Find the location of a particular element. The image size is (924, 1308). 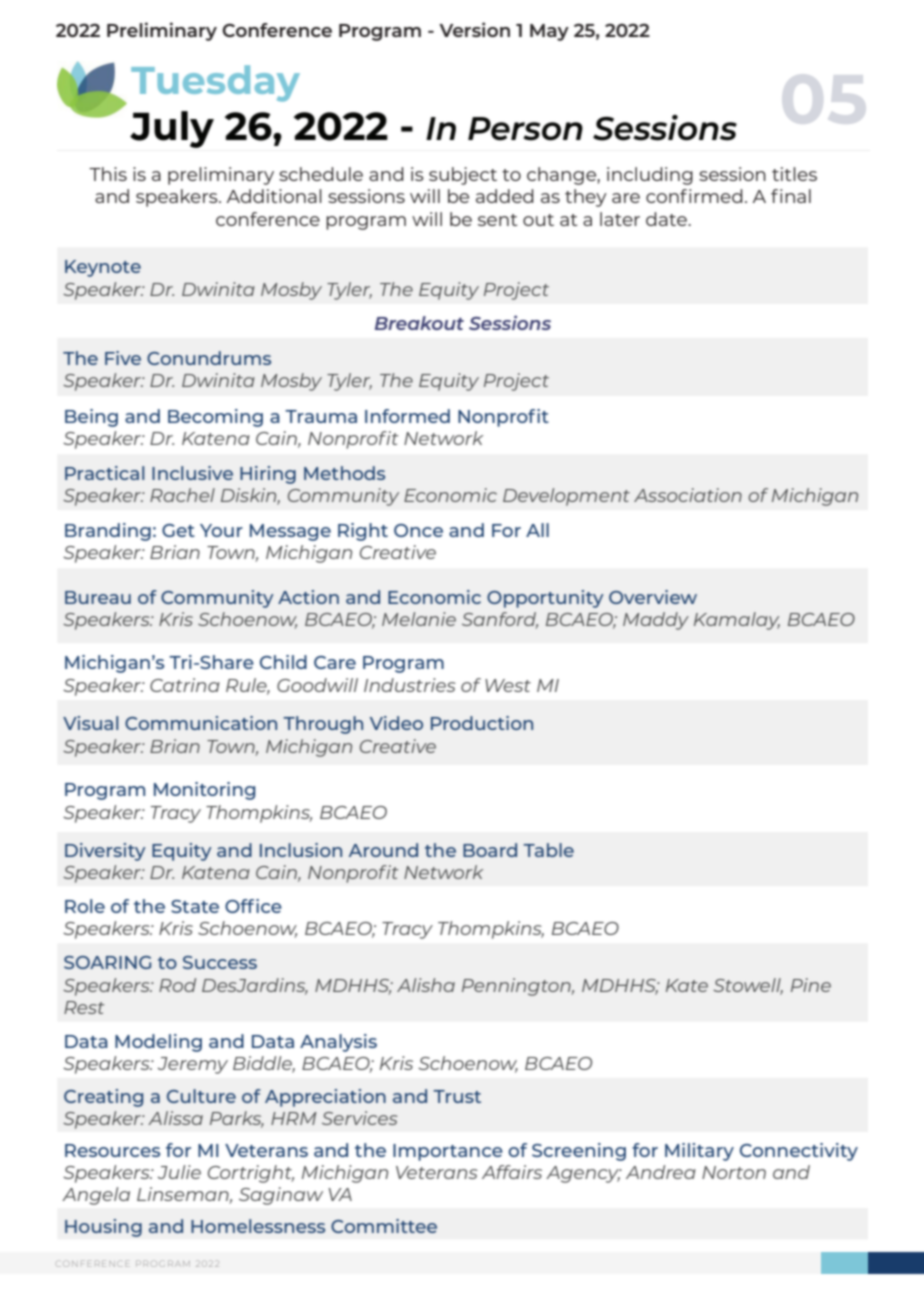

Norton is located at coordinates (734, 1172).
